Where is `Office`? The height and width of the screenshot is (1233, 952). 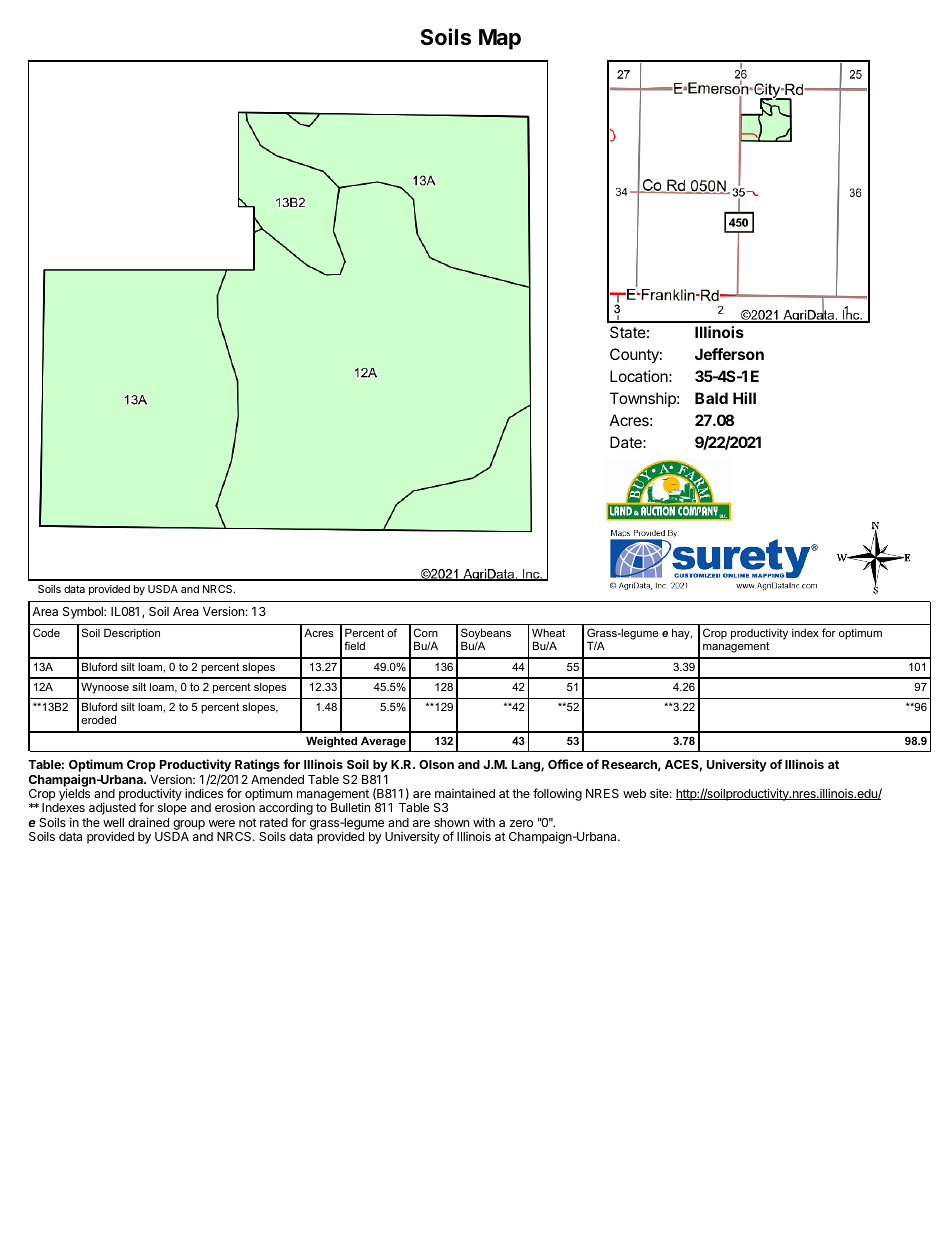
Office is located at coordinates (565, 764).
